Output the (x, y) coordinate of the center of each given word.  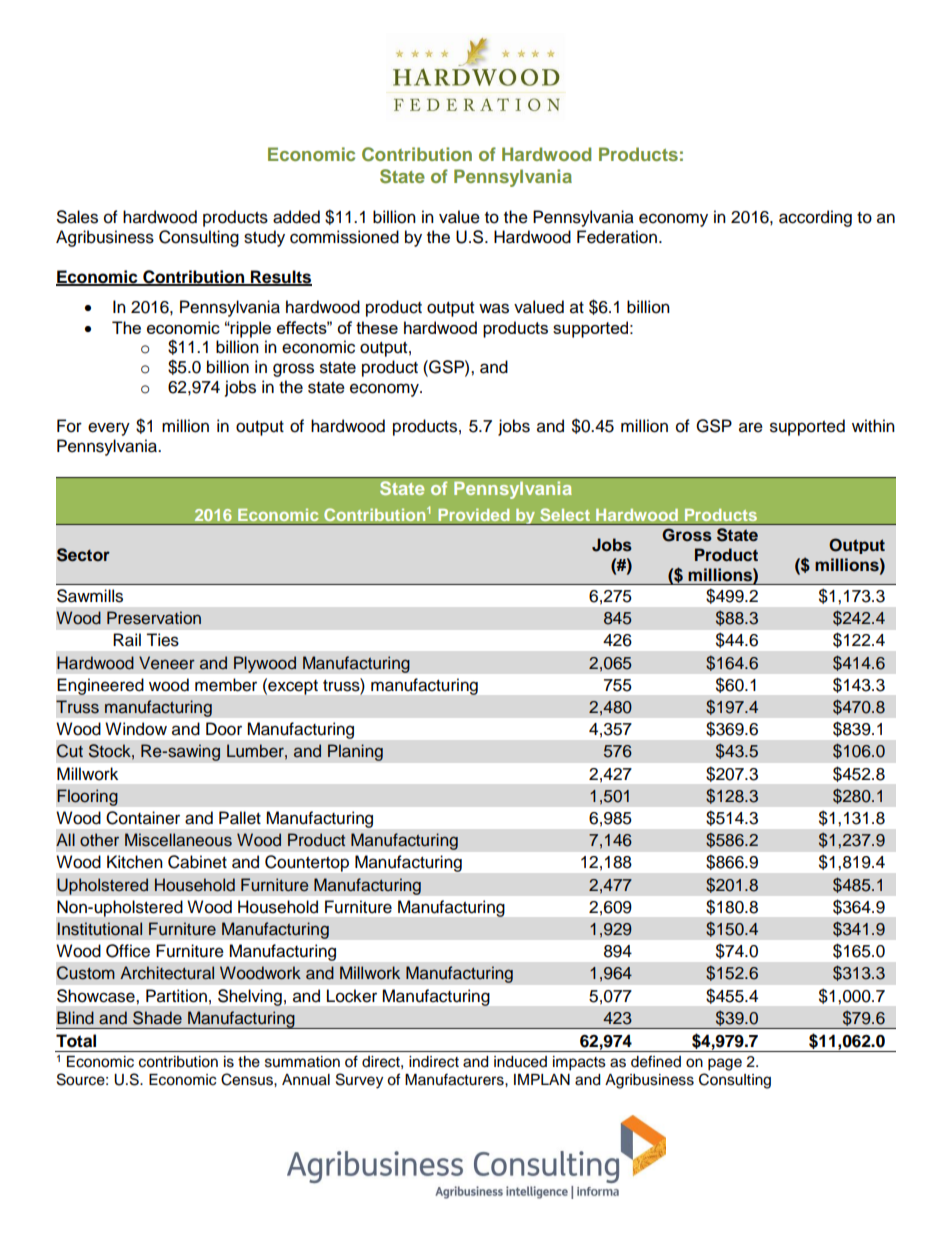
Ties (162, 640)
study (264, 238)
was (494, 308)
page (725, 1064)
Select (565, 514)
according (815, 218)
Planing (355, 752)
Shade (157, 1018)
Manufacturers (455, 1079)
